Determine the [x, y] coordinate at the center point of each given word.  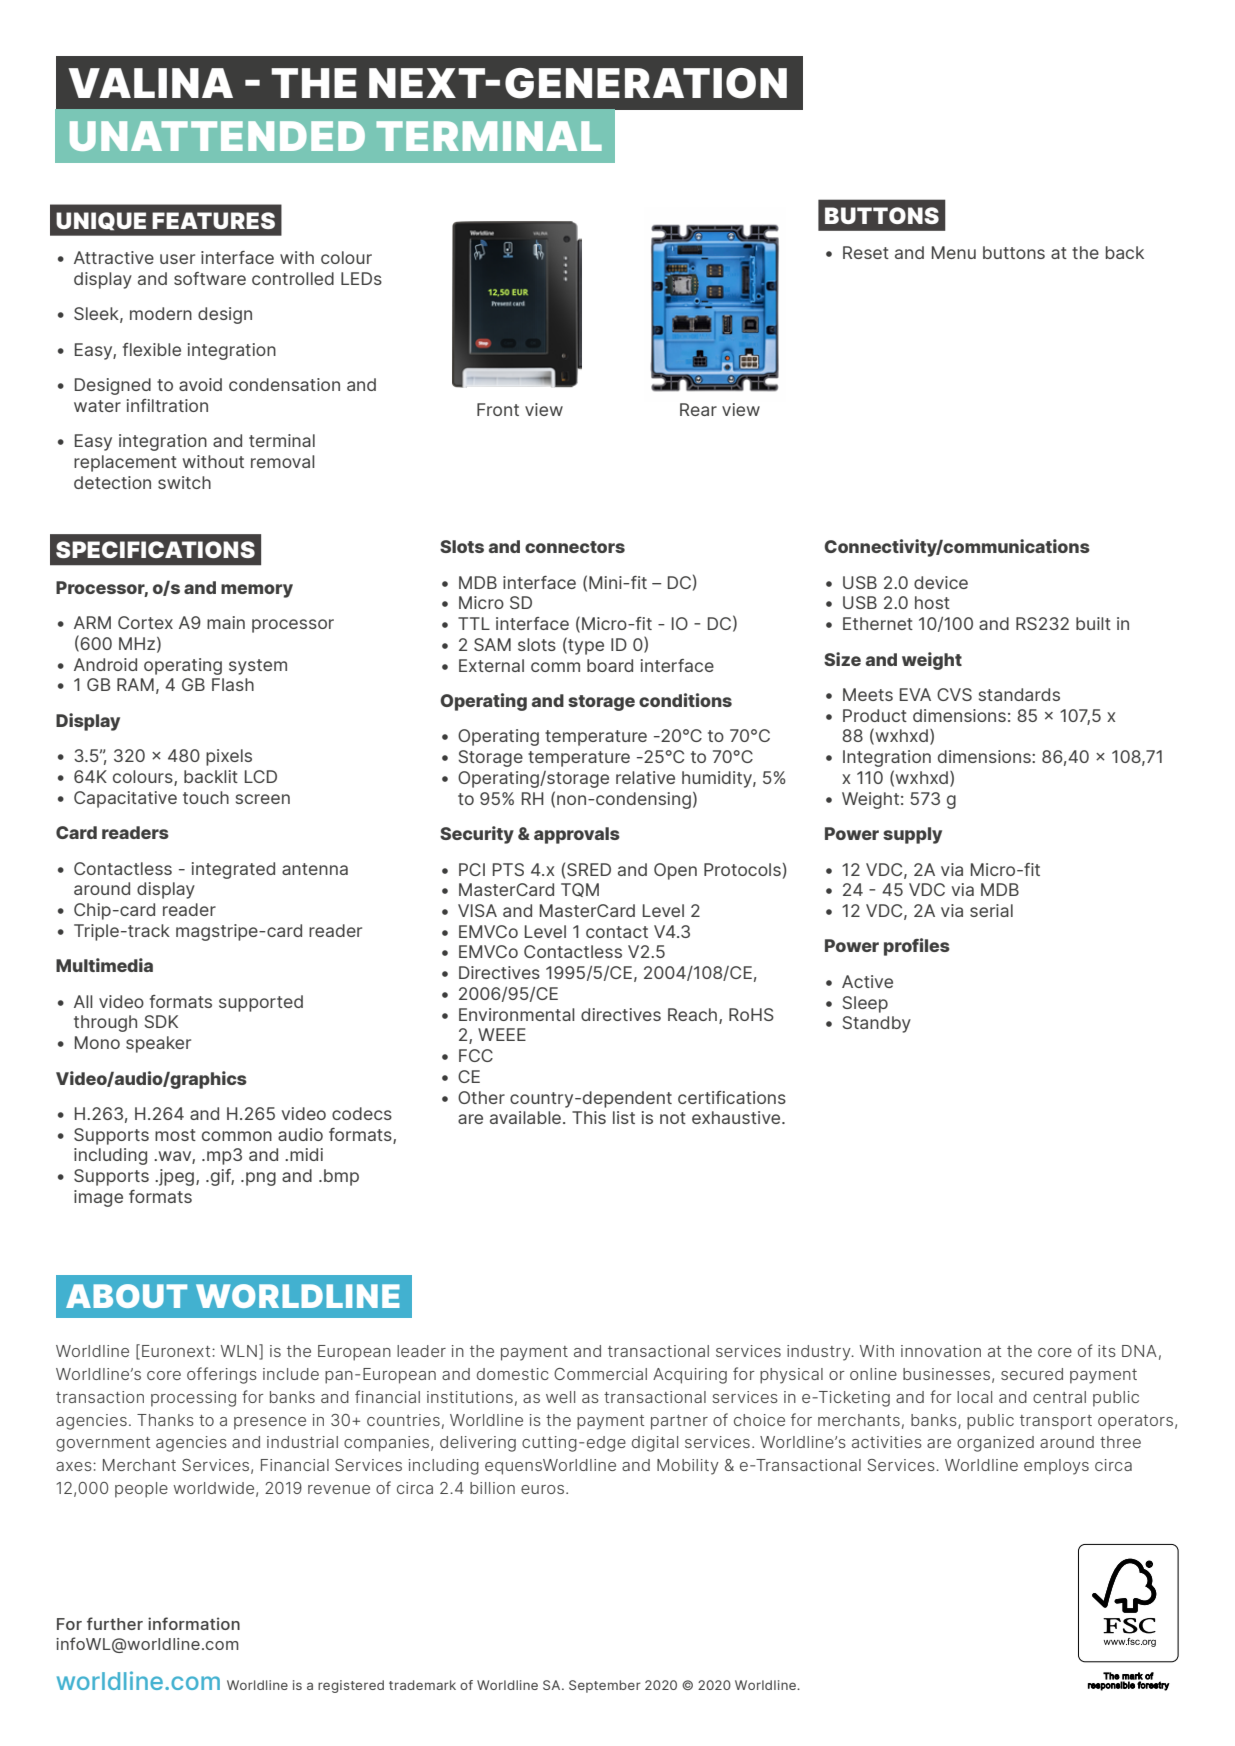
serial [991, 910]
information [194, 1623]
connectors [575, 547]
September [605, 1686]
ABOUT [126, 1296]
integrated [233, 870]
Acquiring [690, 1376]
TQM [580, 890]
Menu [954, 252]
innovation [941, 1351]
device [941, 582]
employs [1056, 1467]
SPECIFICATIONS [155, 549]
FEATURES [213, 220]
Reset [866, 252]
